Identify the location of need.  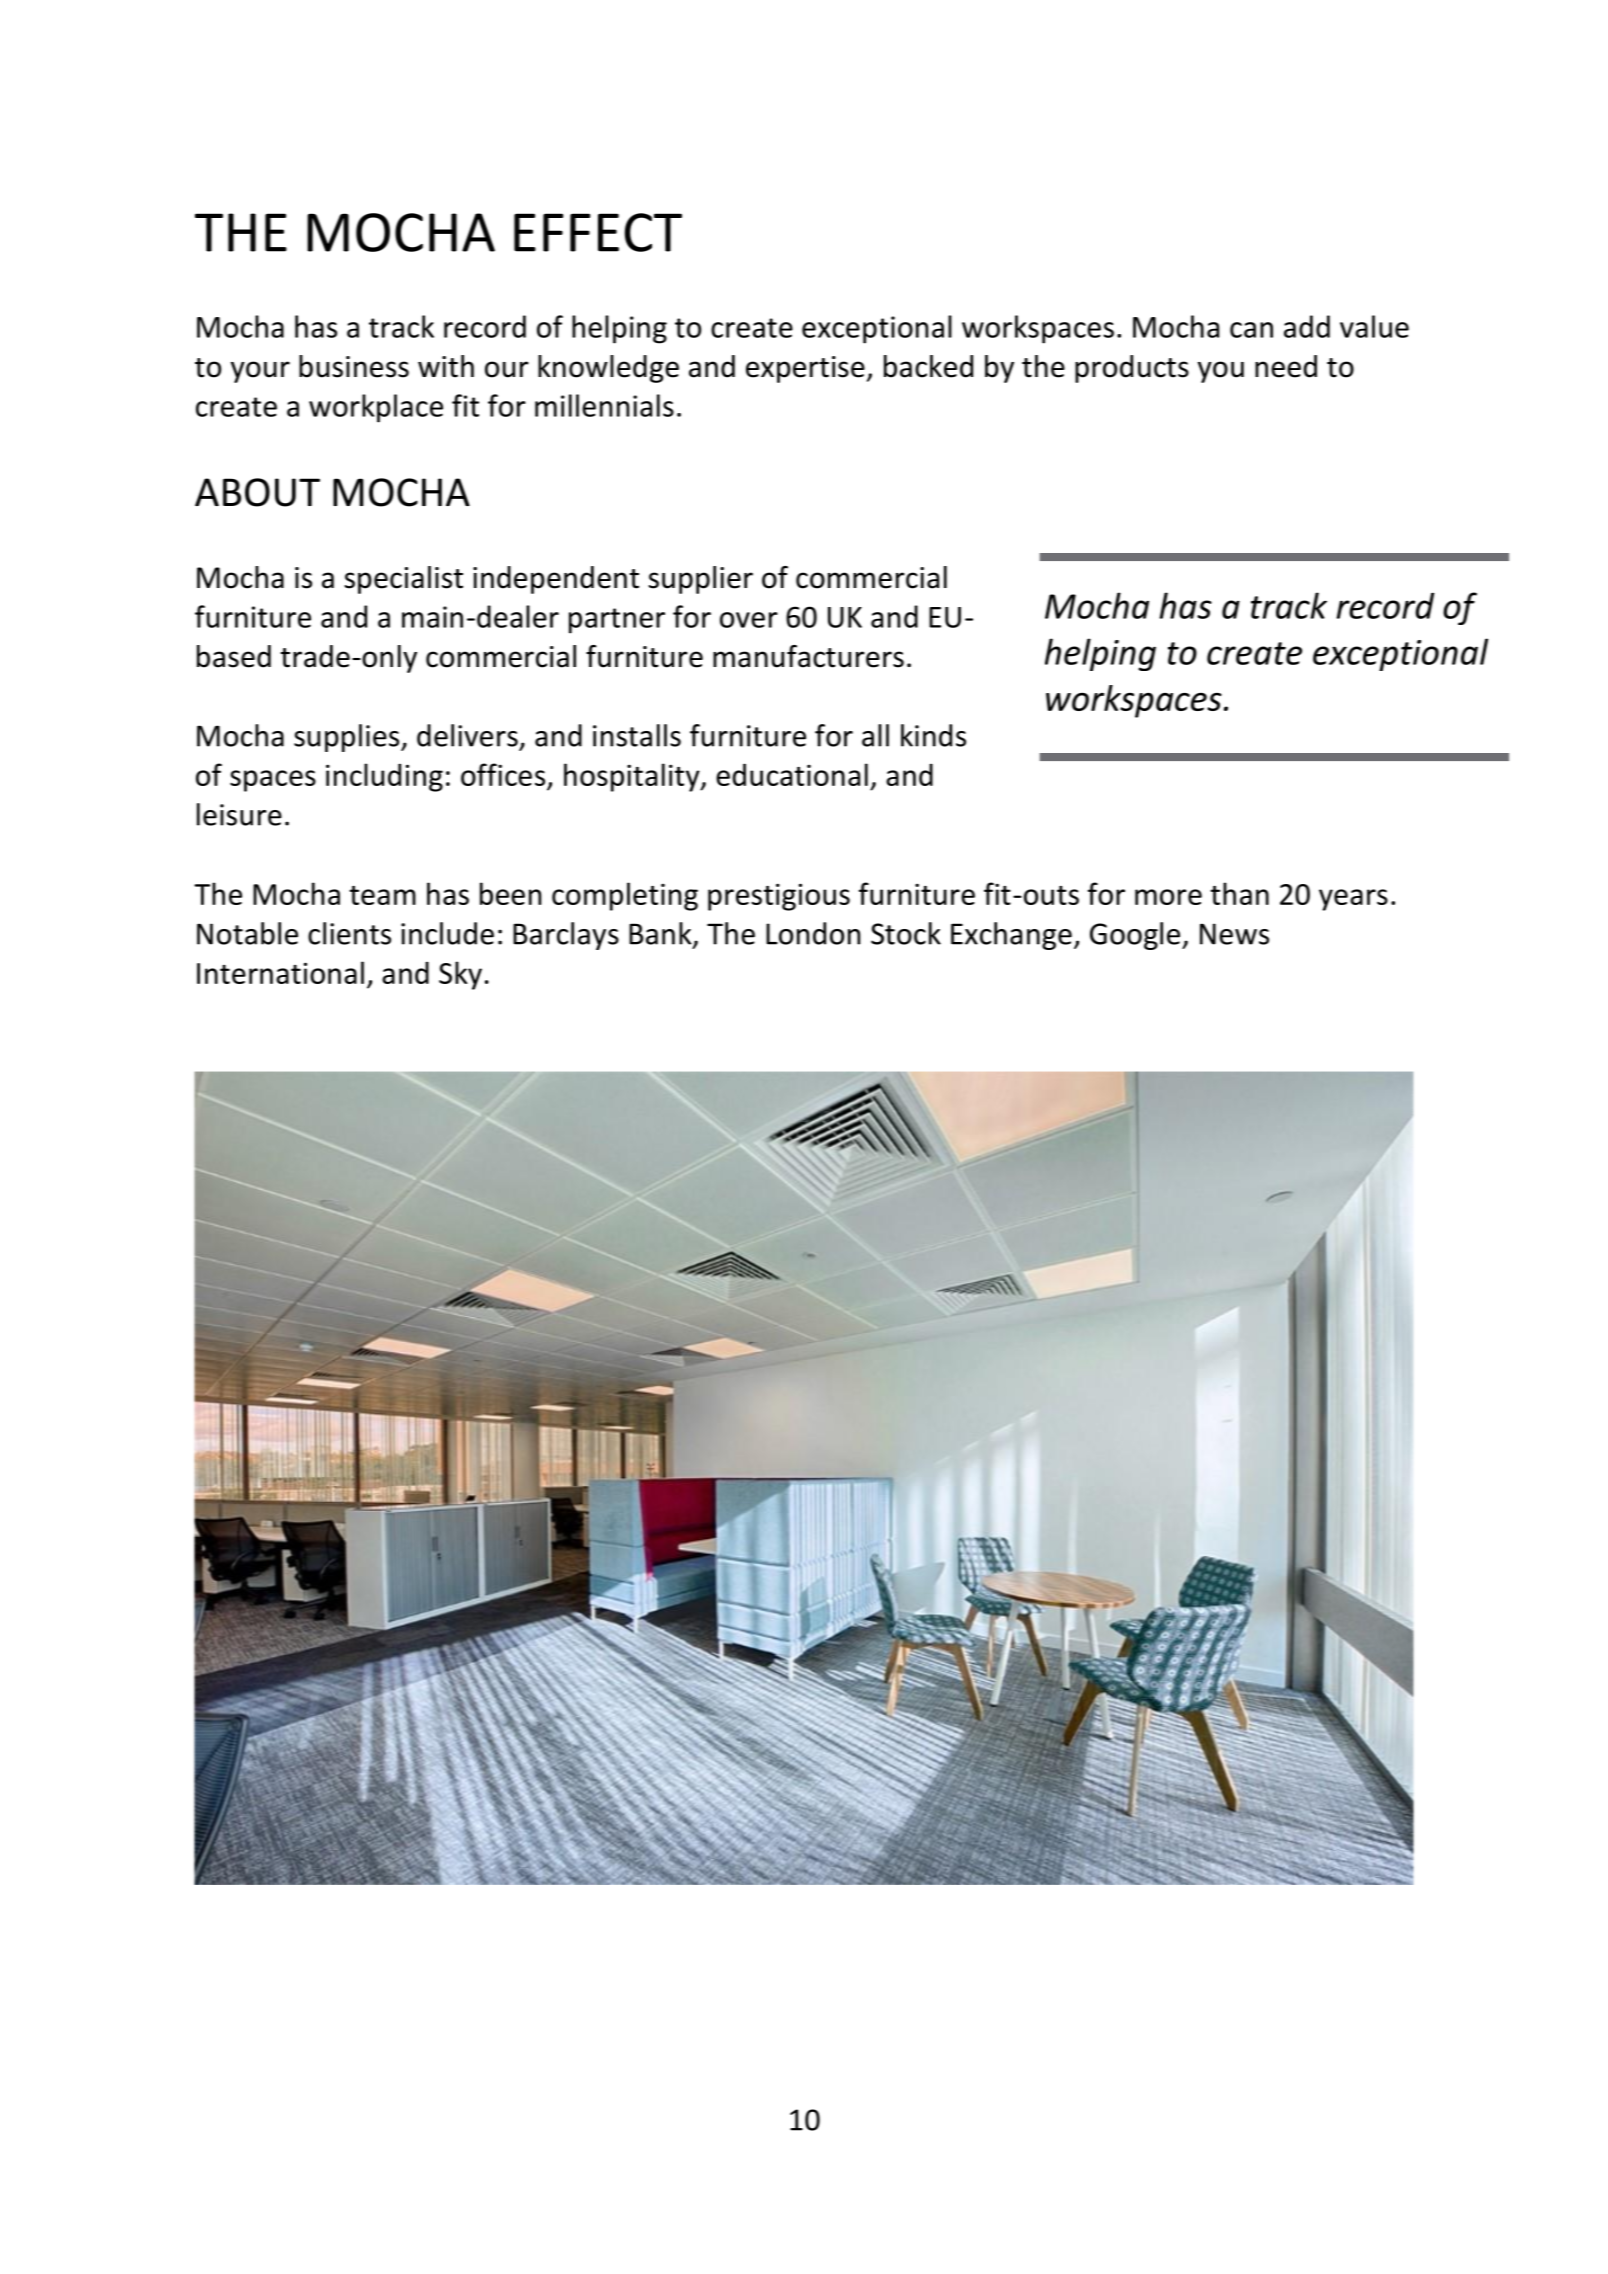
(1286, 366).
